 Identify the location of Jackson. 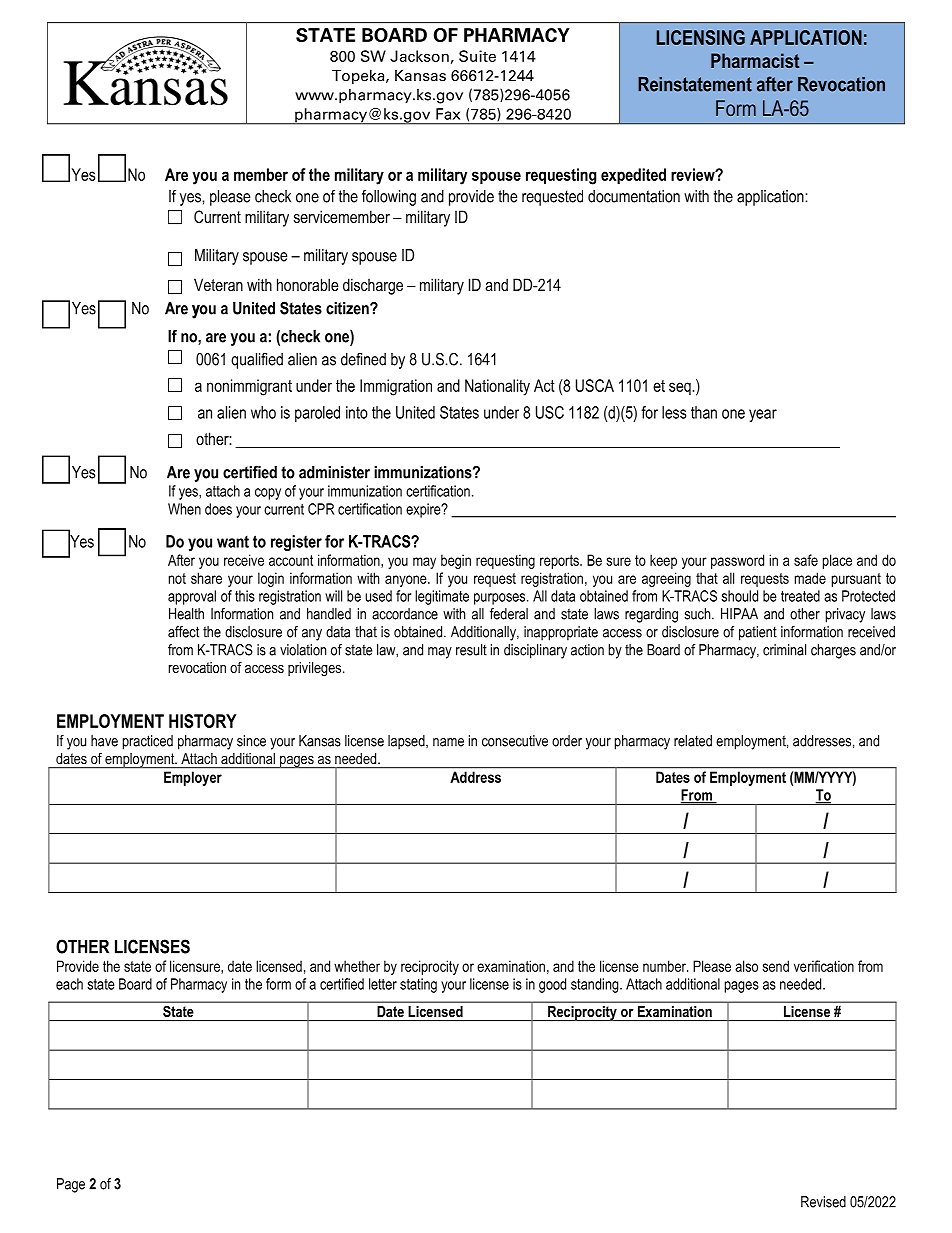
(419, 56).
